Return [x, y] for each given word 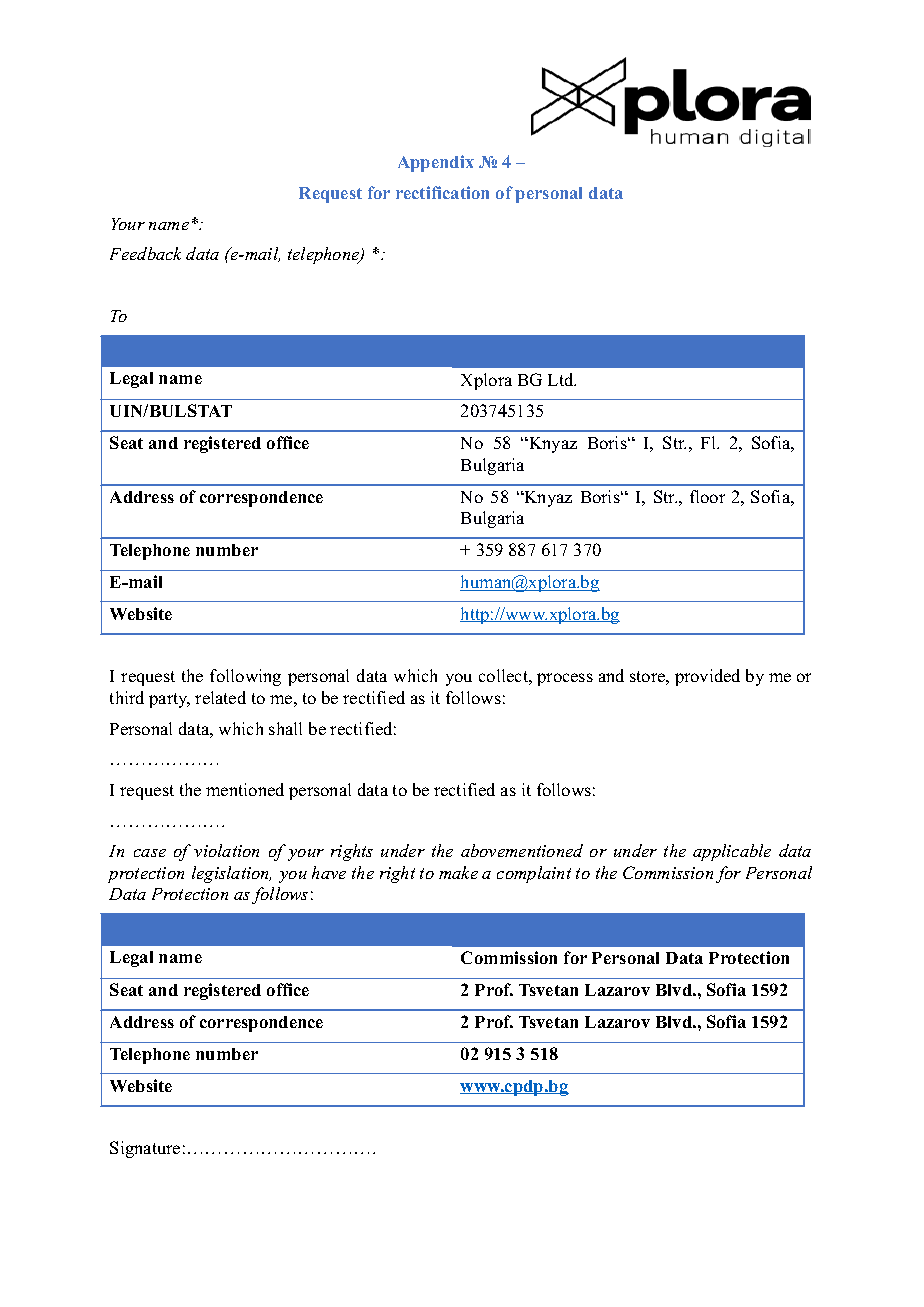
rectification [442, 192]
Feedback [145, 253]
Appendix [436, 163]
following [245, 677]
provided [707, 677]
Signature [145, 1149]
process [565, 679]
